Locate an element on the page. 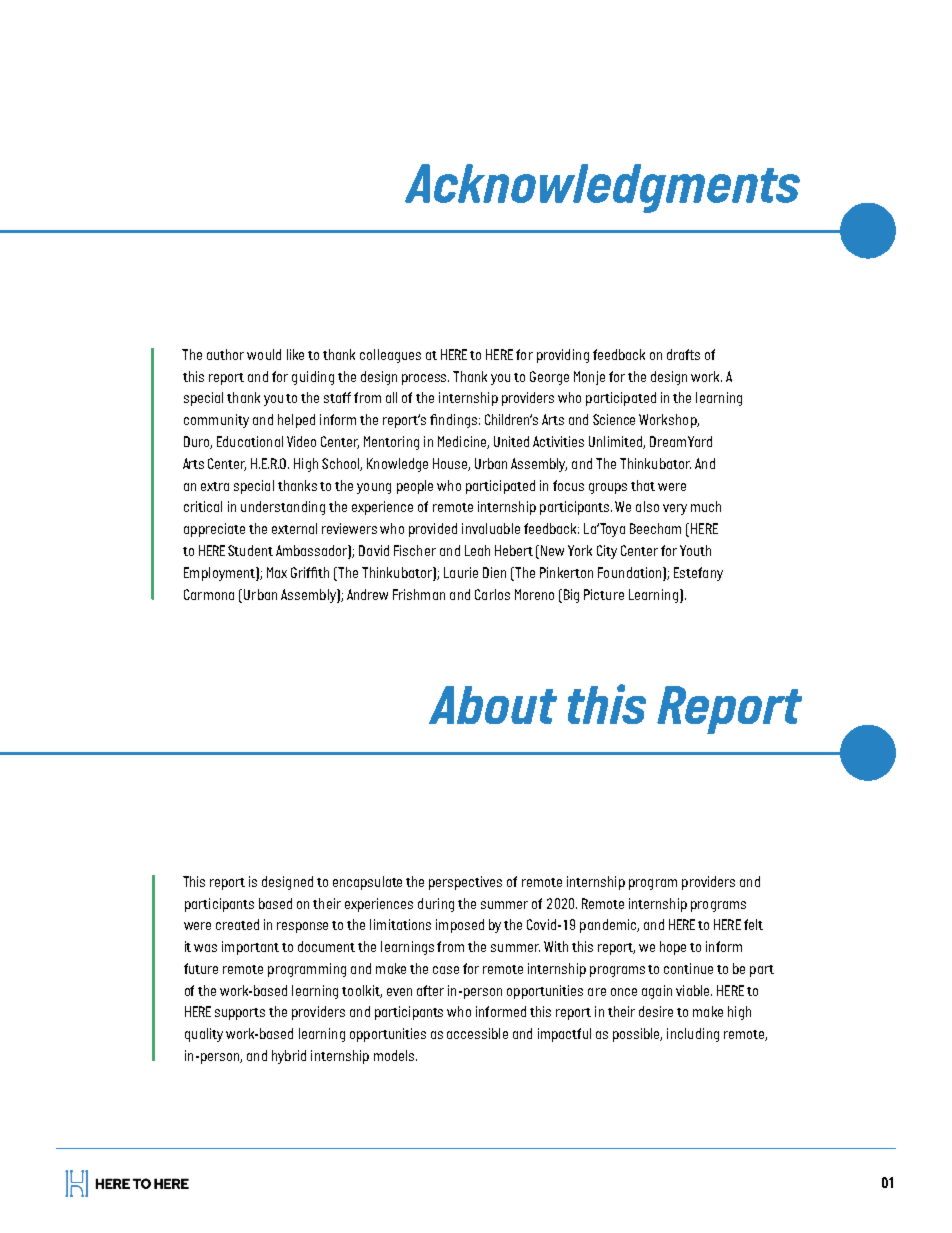 The width and height of the image is (952, 1233). encapsulate is located at coordinates (367, 883).
